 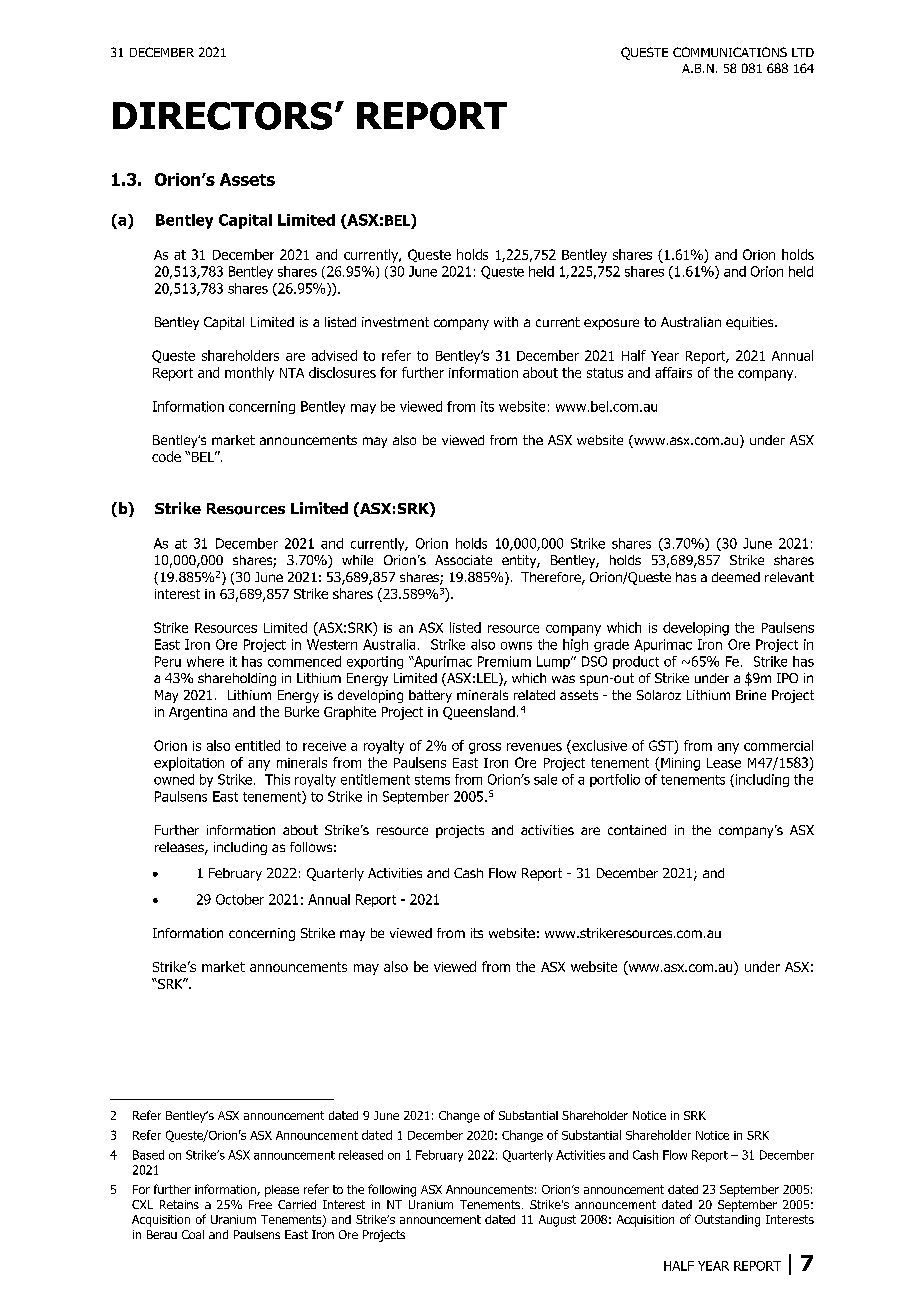 What do you see at coordinates (730, 52) in the document?
I see `COMMUNICATIONS` at bounding box center [730, 52].
